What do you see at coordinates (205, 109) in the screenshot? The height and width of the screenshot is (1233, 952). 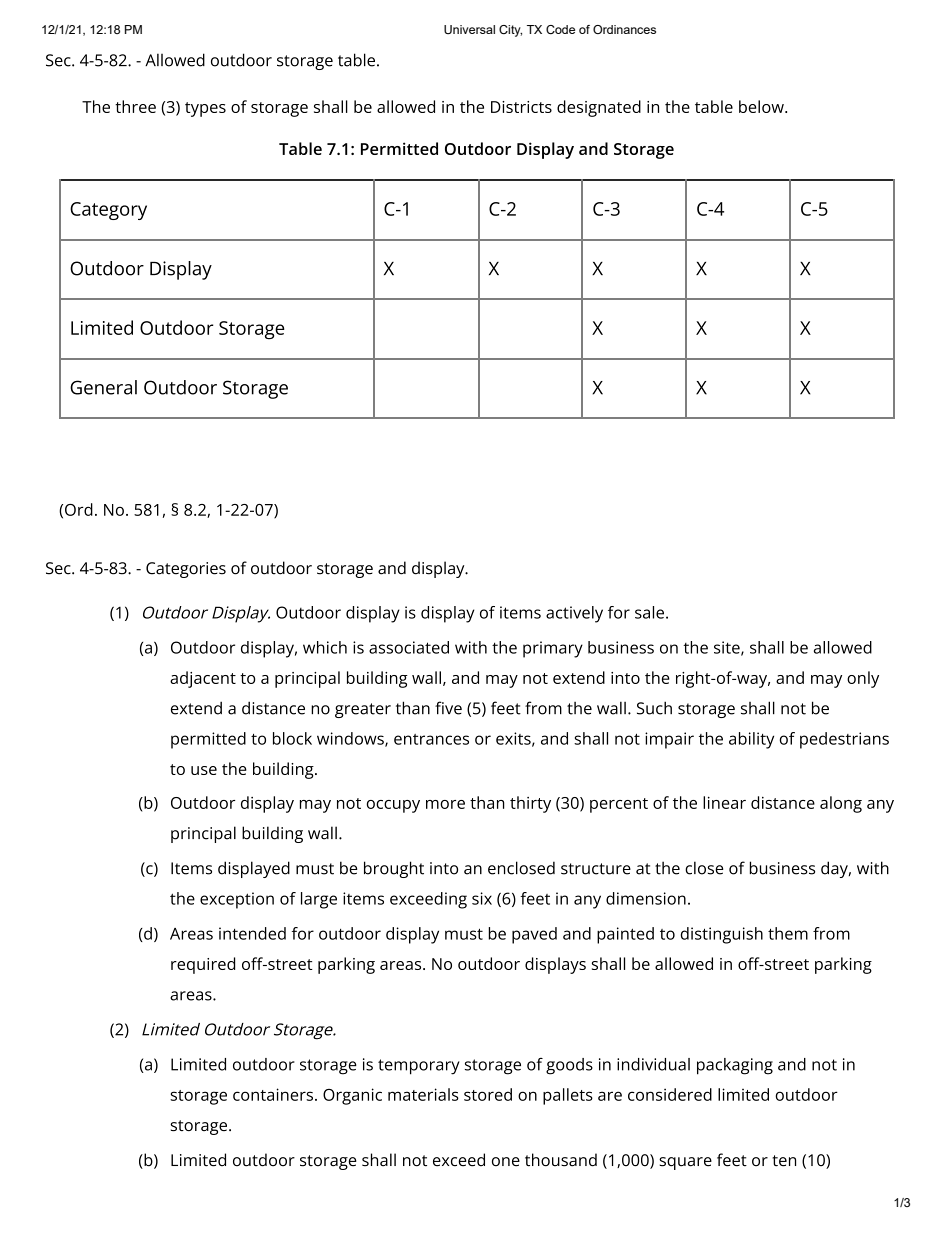 I see `types` at bounding box center [205, 109].
